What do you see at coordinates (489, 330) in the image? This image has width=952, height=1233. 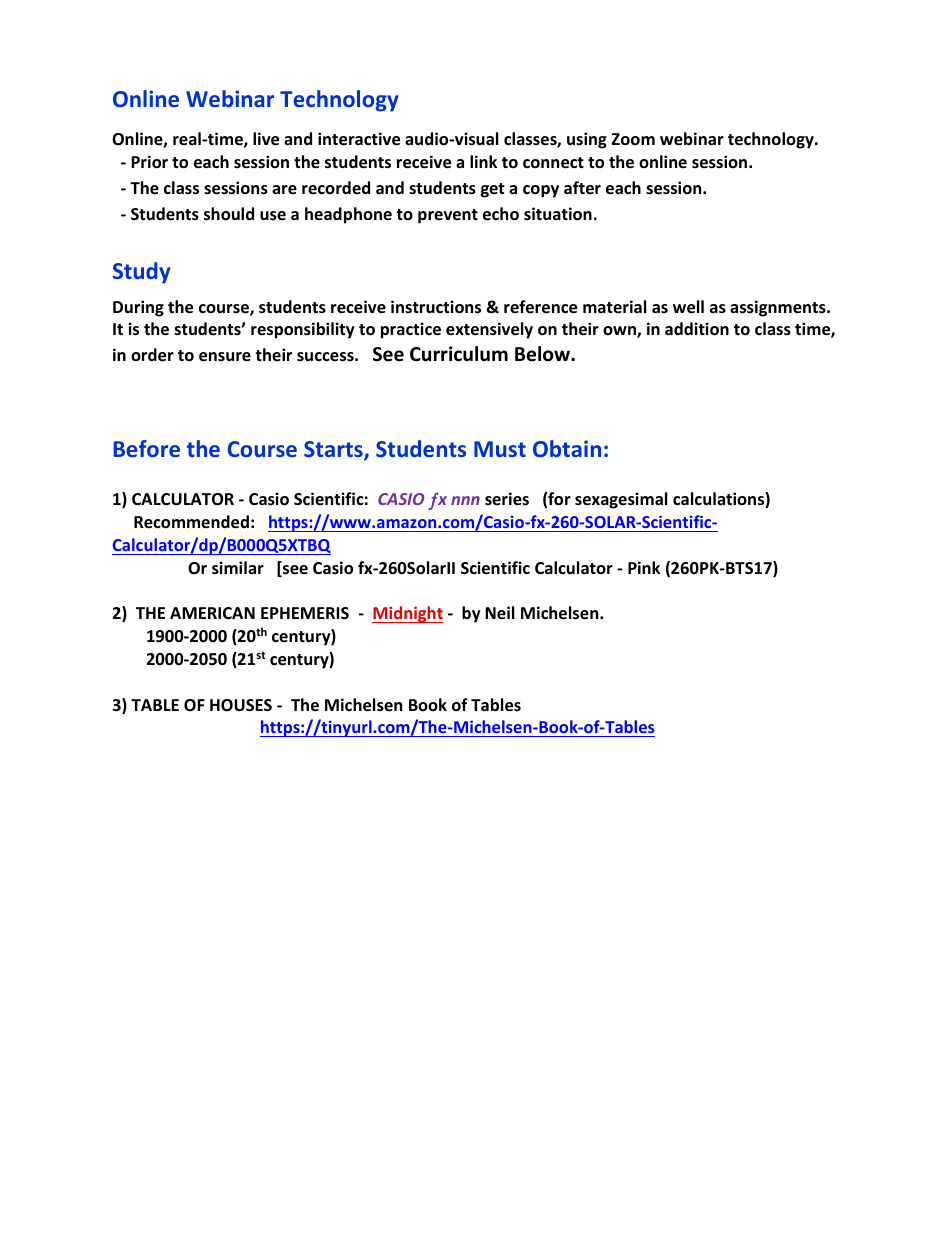 I see `extensively` at bounding box center [489, 330].
